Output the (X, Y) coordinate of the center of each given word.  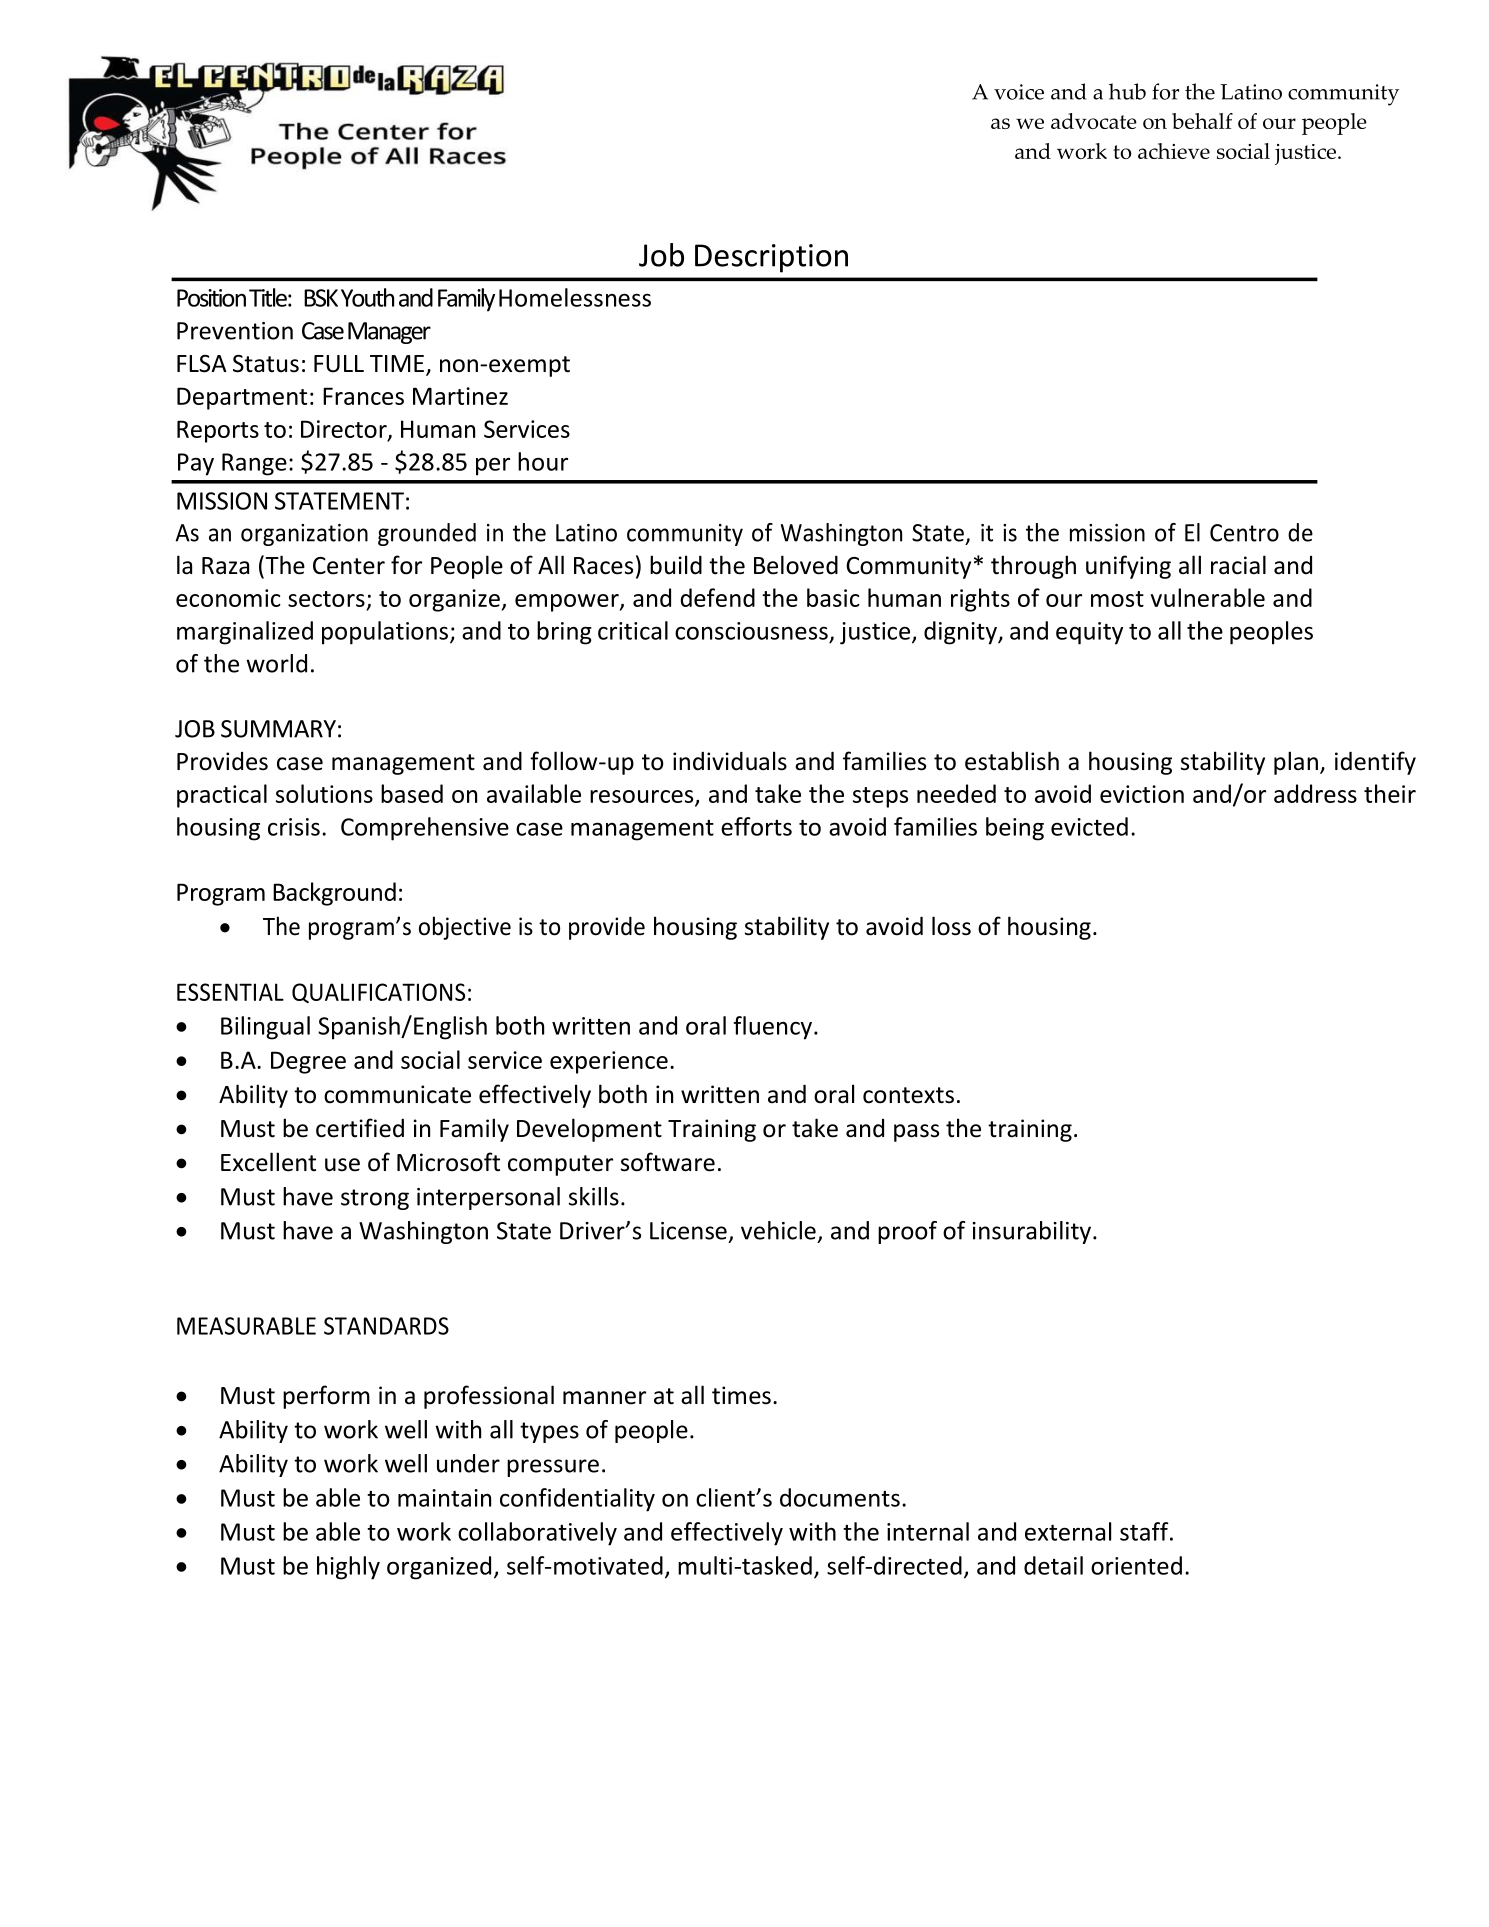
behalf (1202, 121)
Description (771, 258)
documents (840, 1497)
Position (211, 298)
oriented (1136, 1565)
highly (348, 1568)
